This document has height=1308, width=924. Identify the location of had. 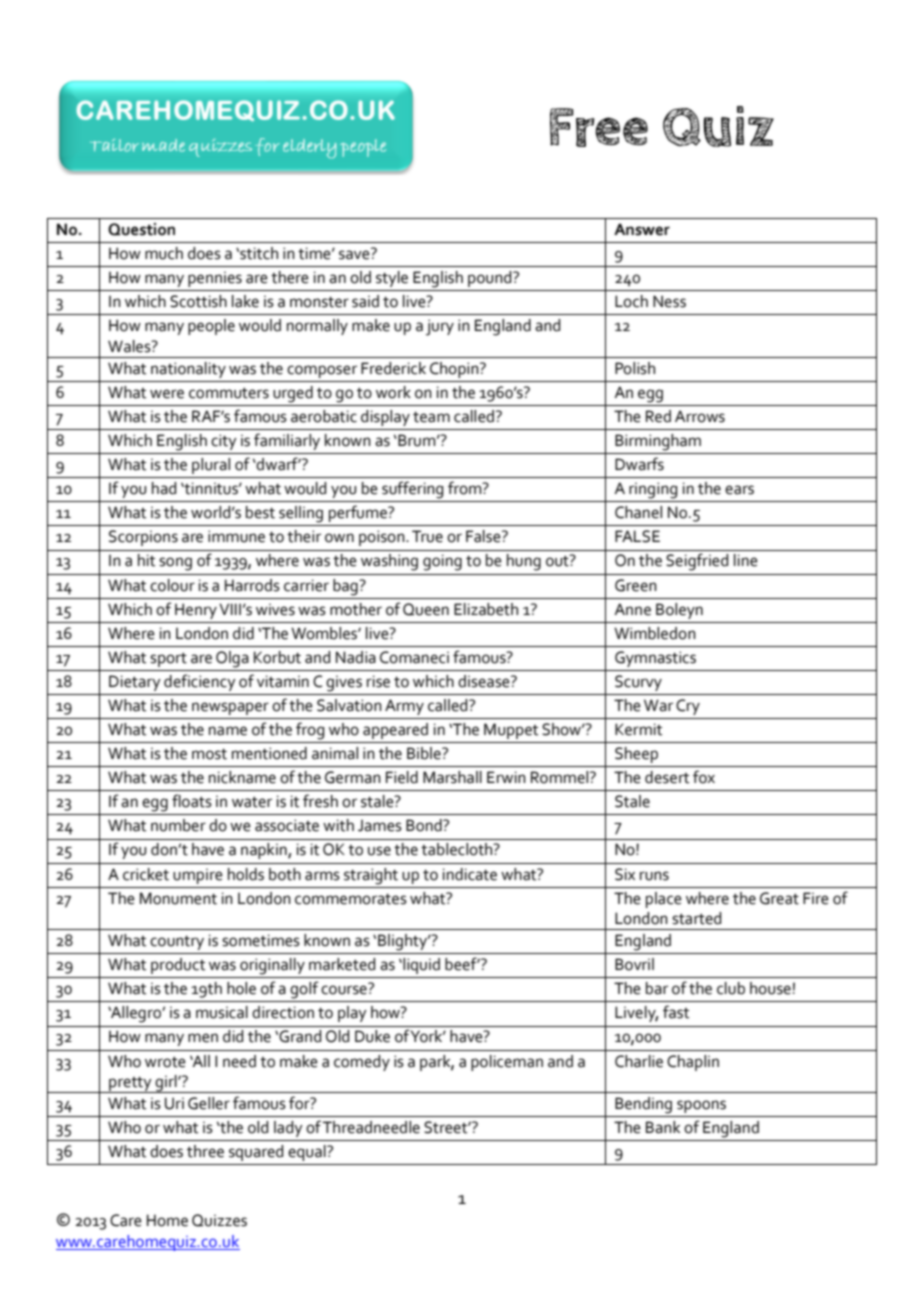
(164, 488).
